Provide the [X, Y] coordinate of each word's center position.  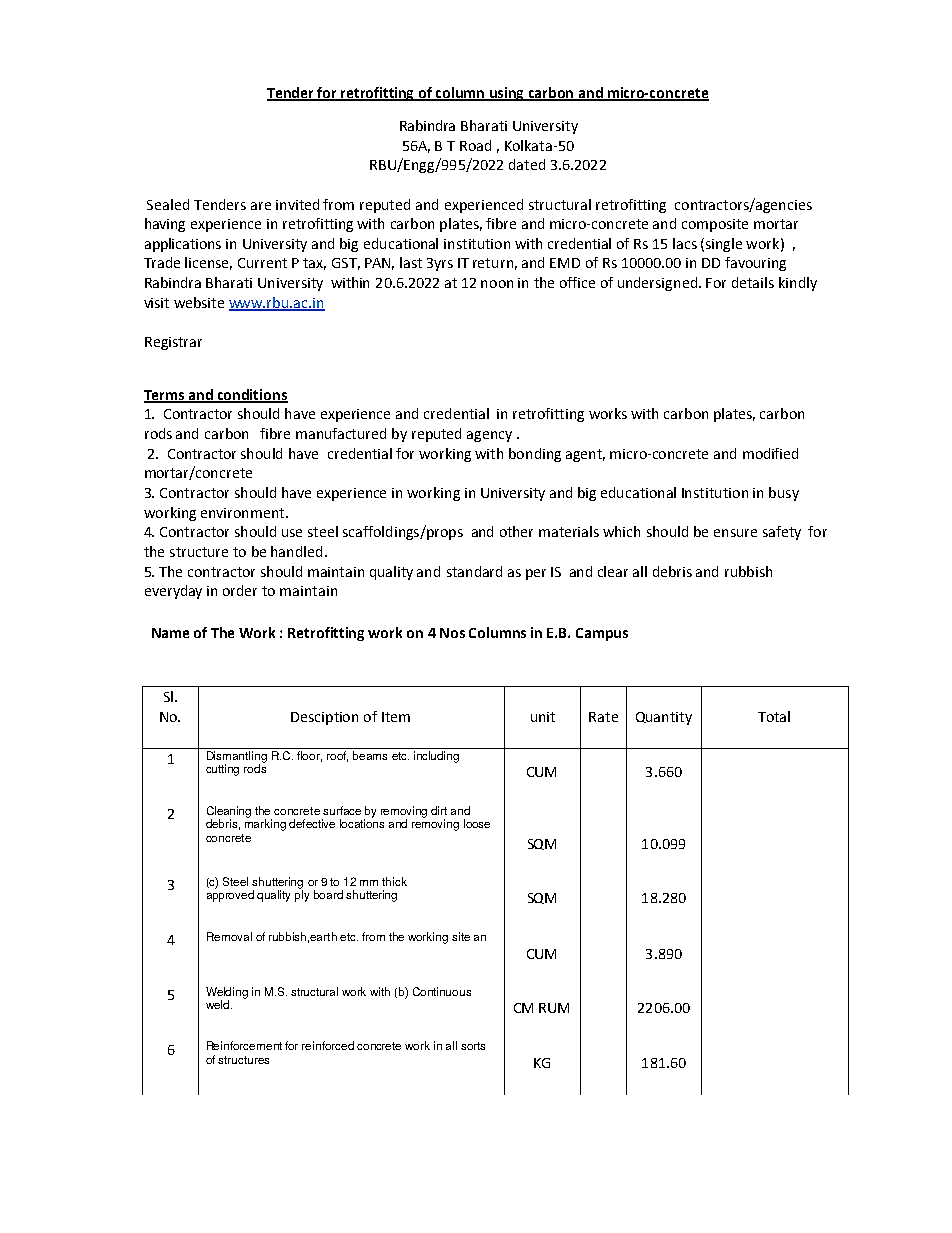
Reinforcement [244, 1045]
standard [474, 571]
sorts [473, 1046]
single [724, 245]
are [261, 206]
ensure [735, 533]
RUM [554, 1008]
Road [475, 145]
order [240, 590]
